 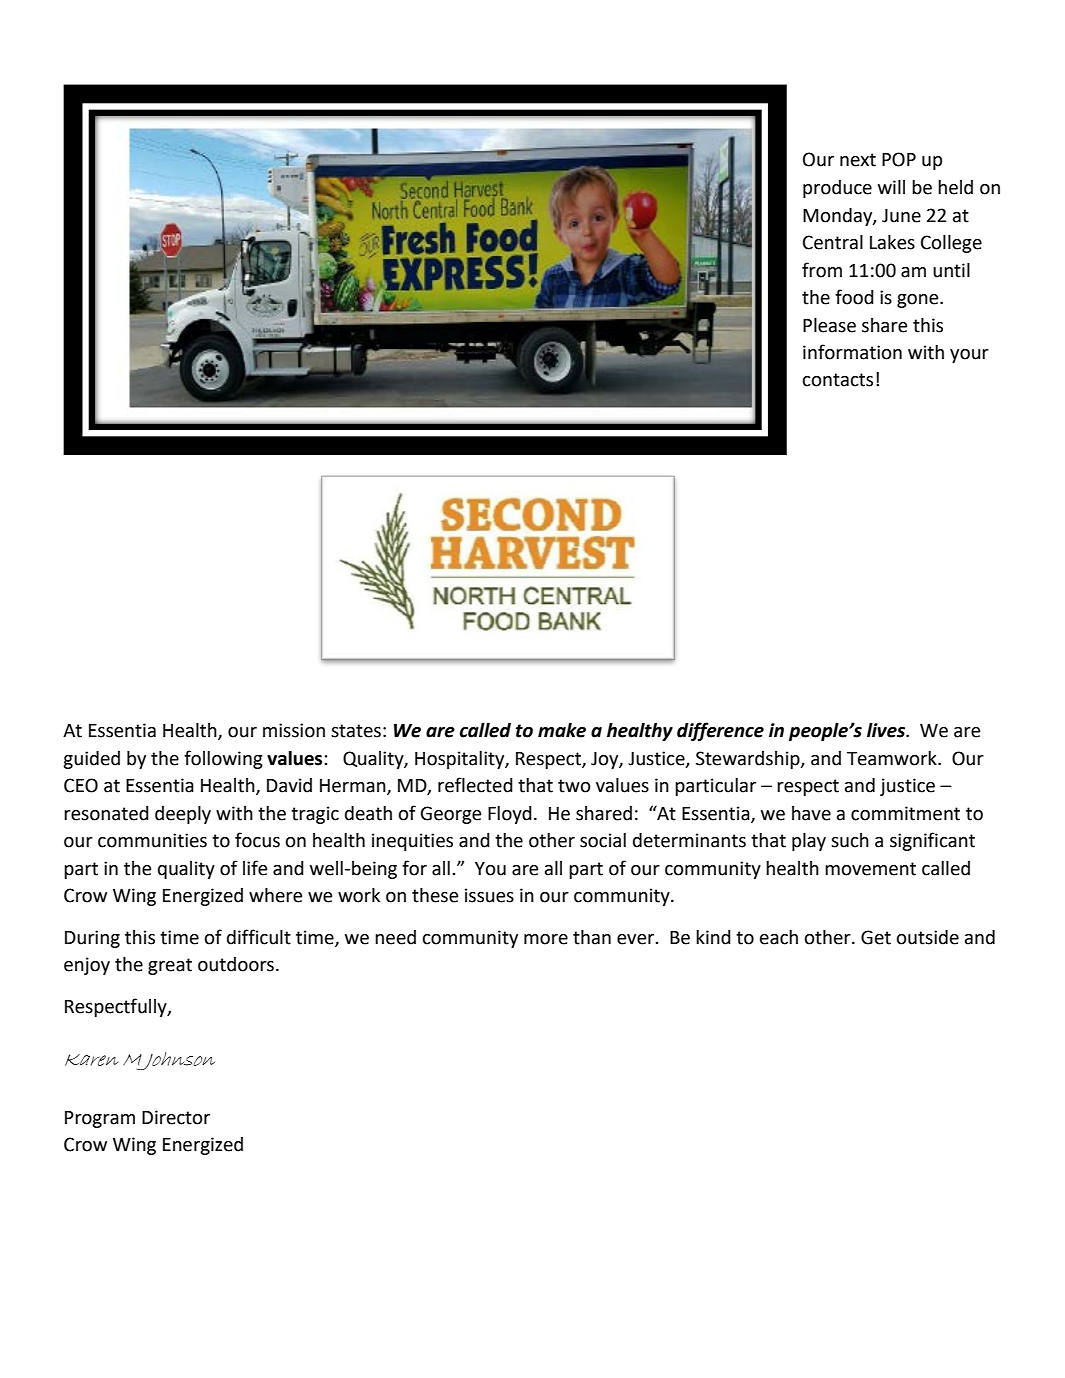 What do you see at coordinates (833, 242) in the screenshot?
I see `Central` at bounding box center [833, 242].
